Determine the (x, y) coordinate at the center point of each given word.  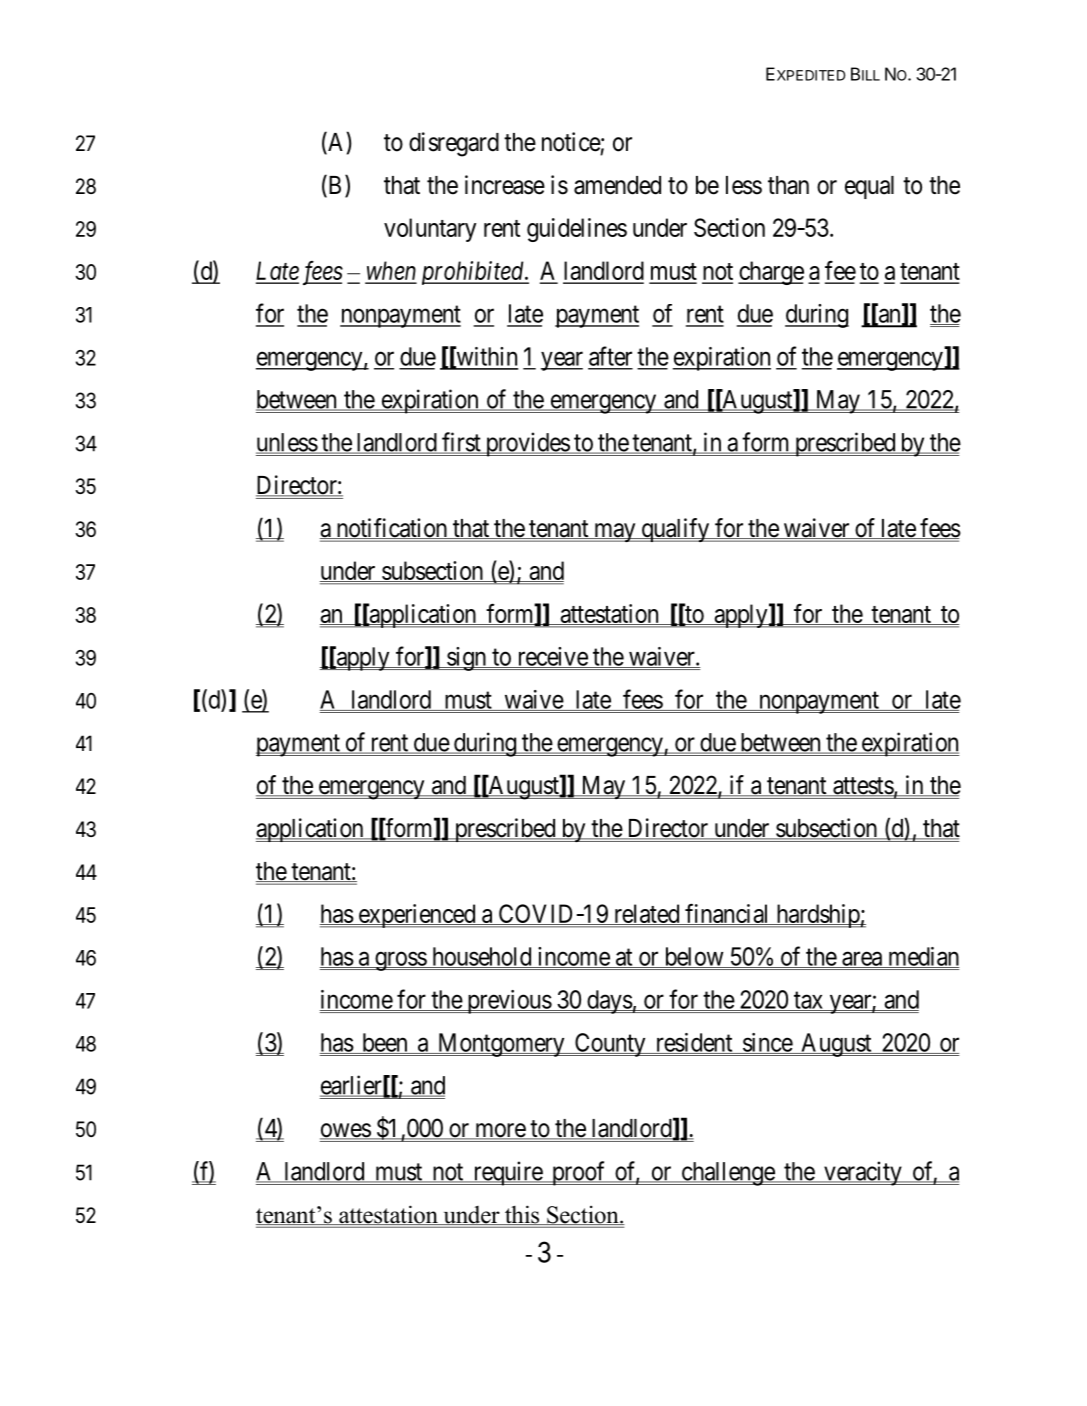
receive (552, 657)
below (694, 957)
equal (869, 187)
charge (771, 273)
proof (579, 1173)
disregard (454, 144)
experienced (417, 916)
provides (527, 444)
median (922, 957)
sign (467, 659)
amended (617, 185)
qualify (675, 530)
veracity (863, 1173)
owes (346, 1131)
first (461, 443)
